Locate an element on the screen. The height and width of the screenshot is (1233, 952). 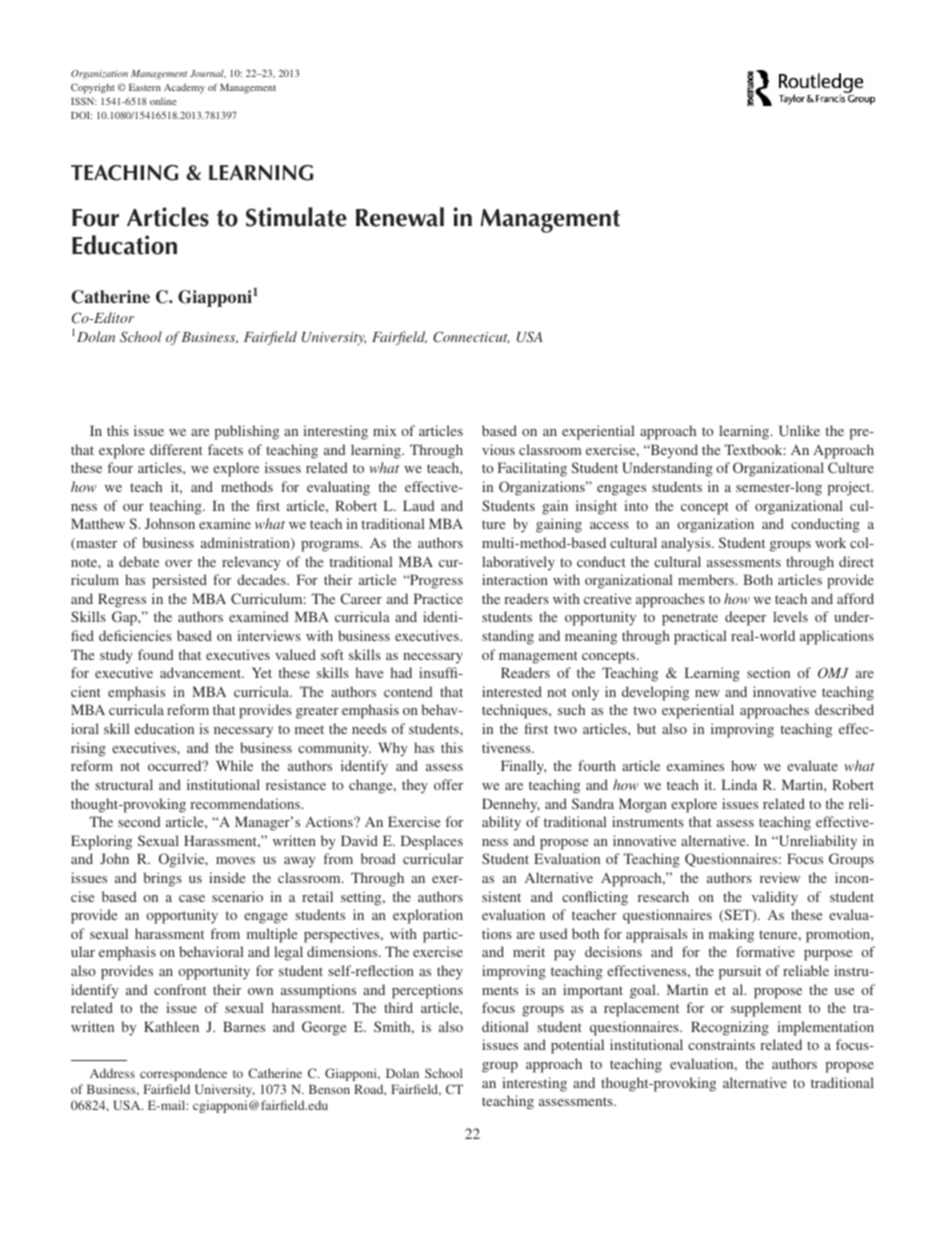
deeper is located at coordinates (745, 618).
